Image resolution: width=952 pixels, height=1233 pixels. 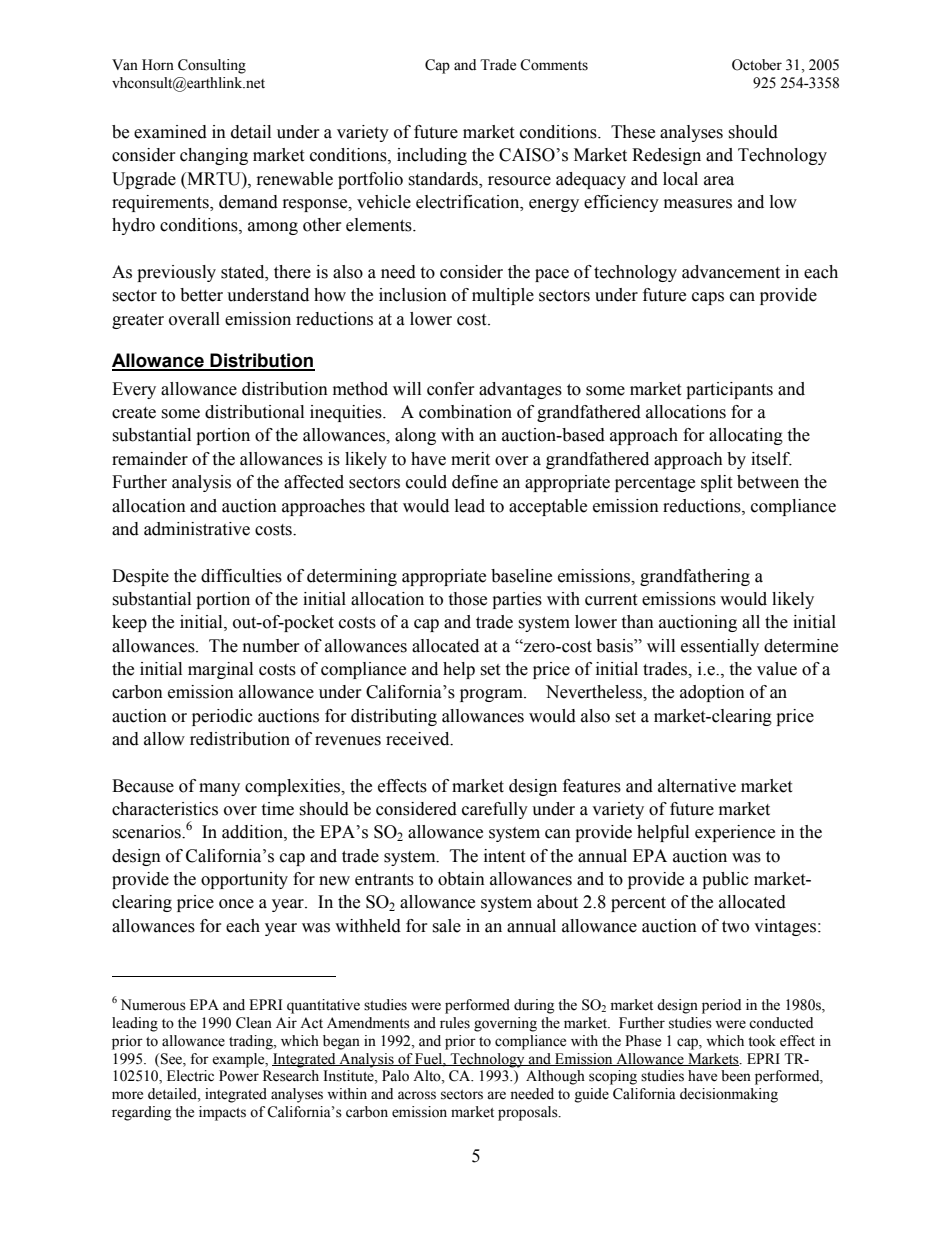 What do you see at coordinates (244, 880) in the image?
I see `opportunity` at bounding box center [244, 880].
